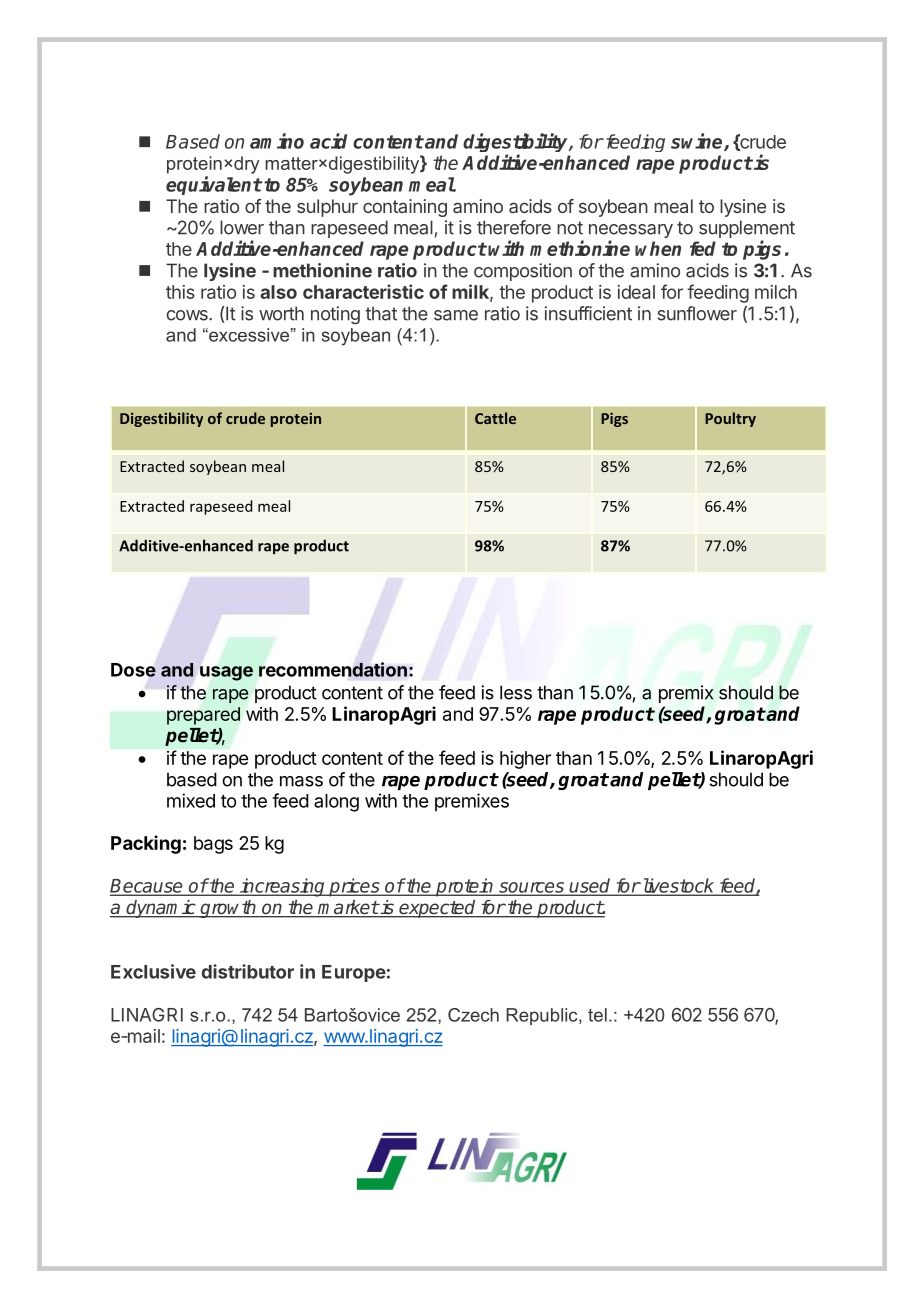 This screenshot has height=1308, width=924. I want to click on equivalent, so click(214, 185).
